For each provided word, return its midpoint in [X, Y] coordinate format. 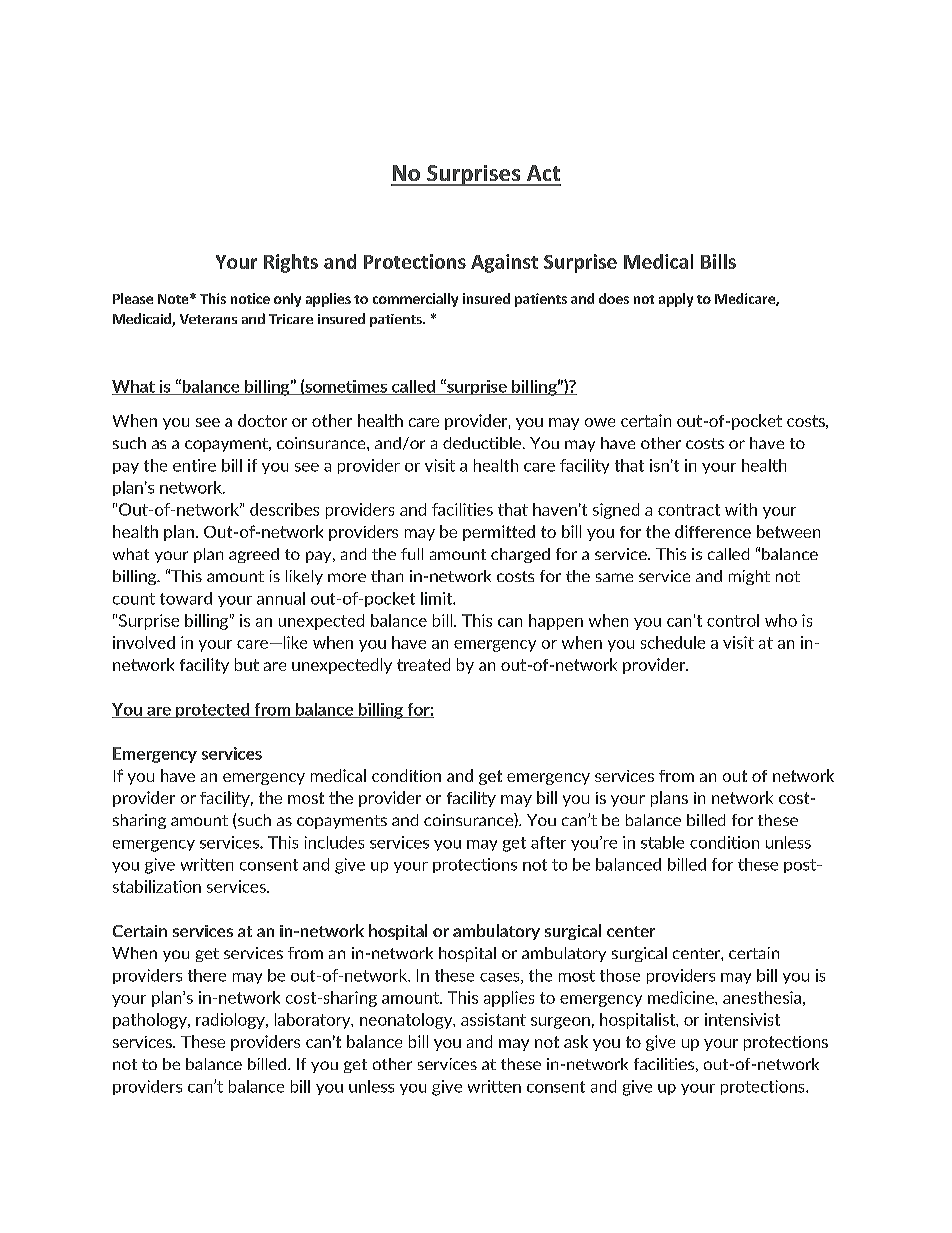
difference [713, 531]
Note [174, 299]
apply [676, 300]
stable [662, 842]
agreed [254, 555]
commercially [415, 300]
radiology [231, 1021]
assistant [493, 1019]
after [548, 842]
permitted [499, 533]
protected [213, 710]
